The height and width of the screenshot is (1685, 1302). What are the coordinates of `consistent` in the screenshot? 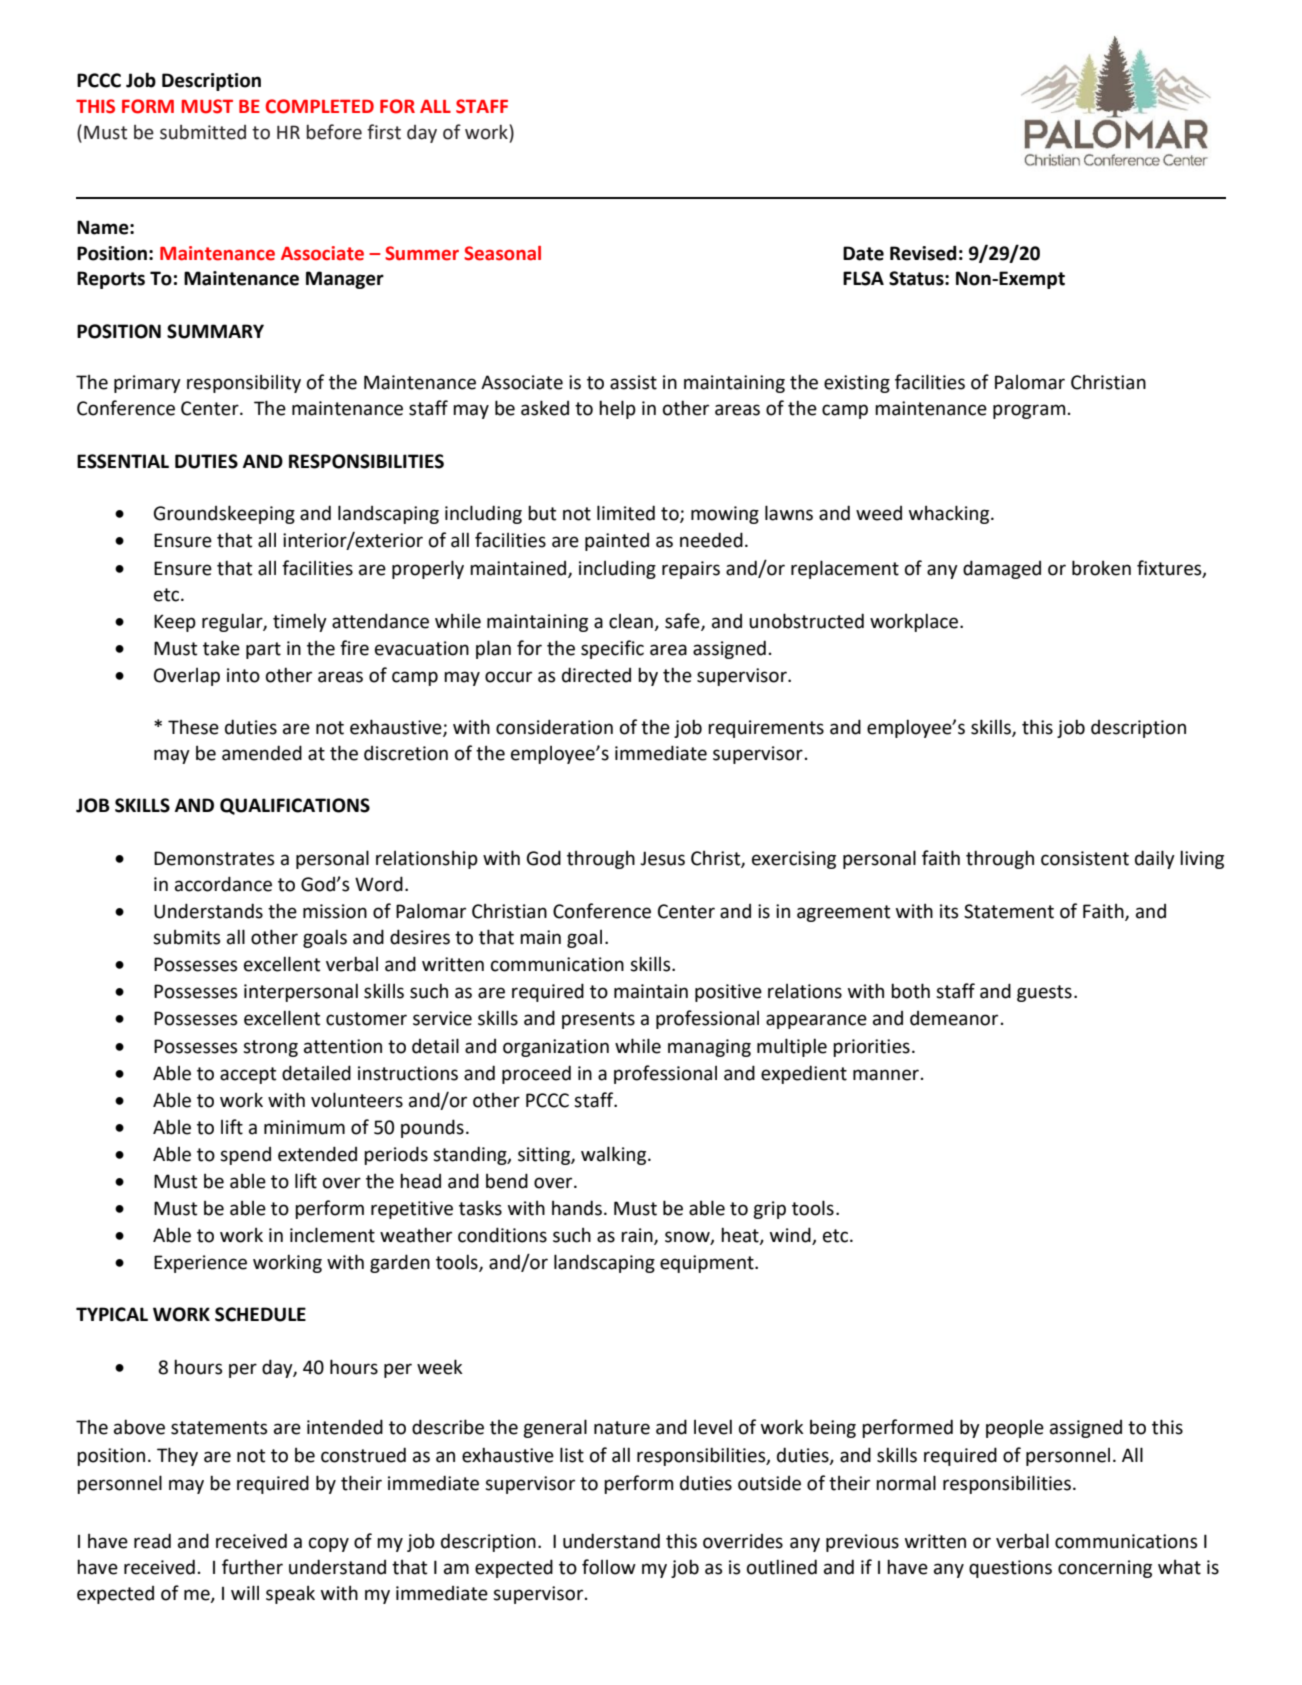 It's located at (1085, 858).
